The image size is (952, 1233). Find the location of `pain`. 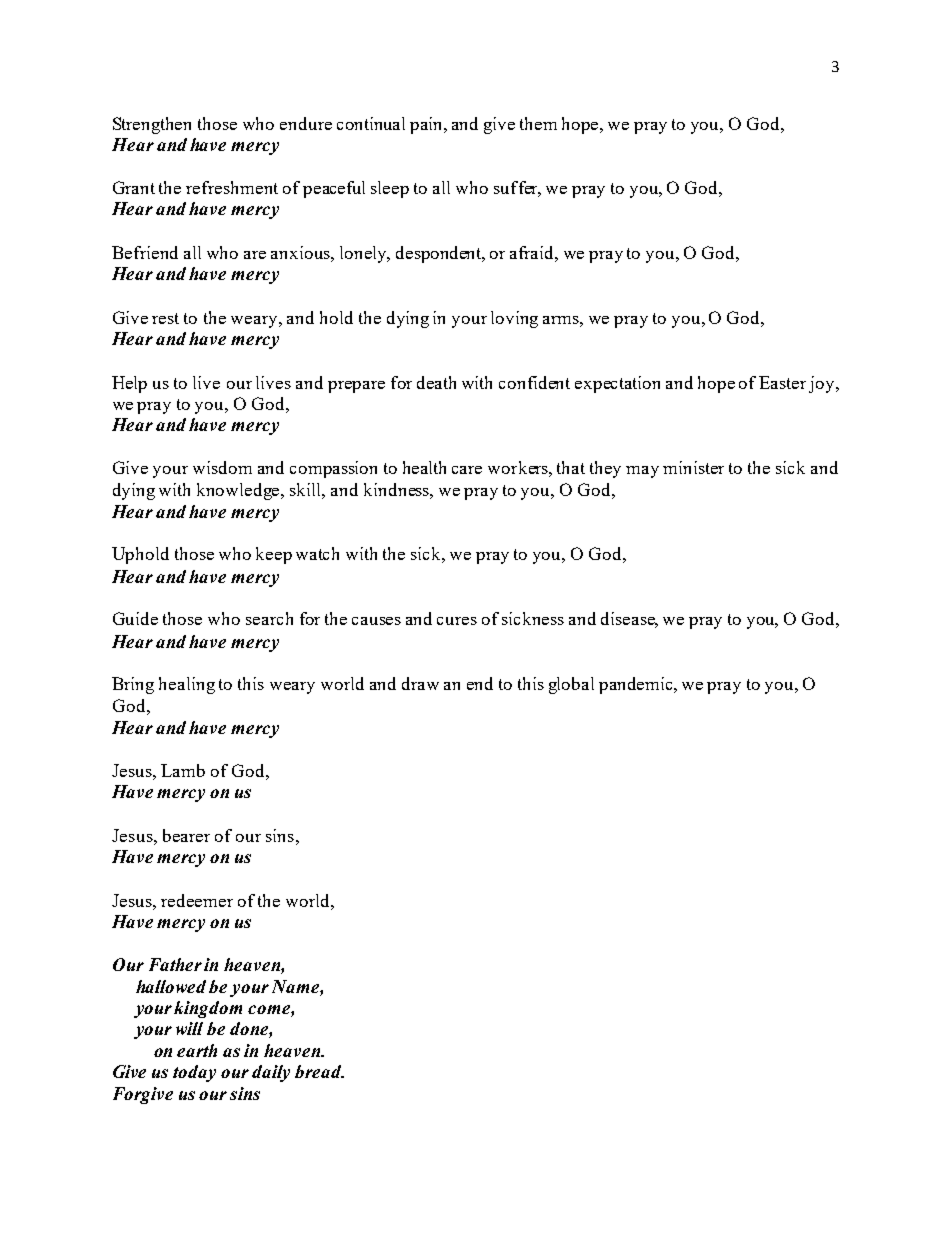

pain is located at coordinates (428, 125).
